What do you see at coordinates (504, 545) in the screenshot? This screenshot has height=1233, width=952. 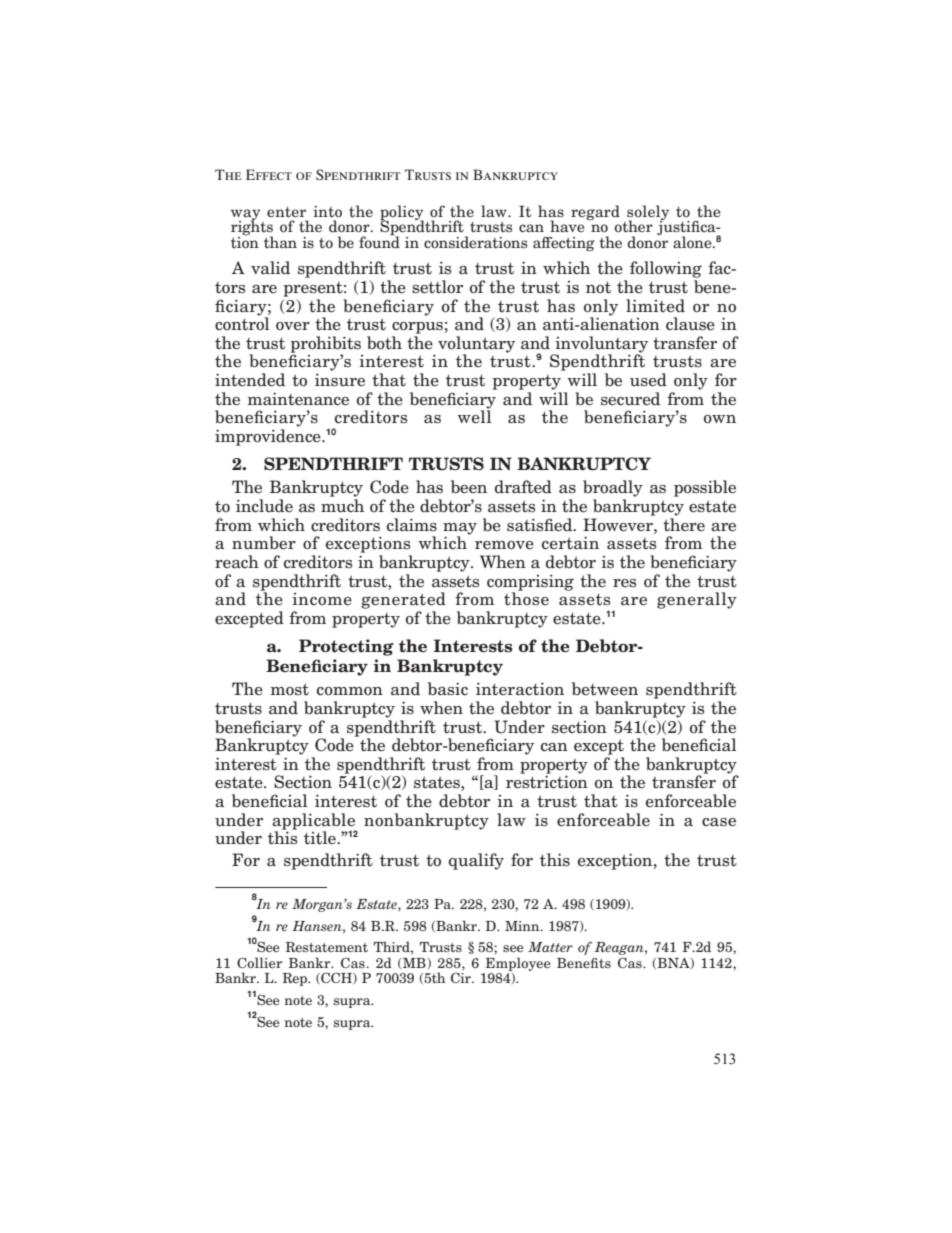 I see `remove` at bounding box center [504, 545].
